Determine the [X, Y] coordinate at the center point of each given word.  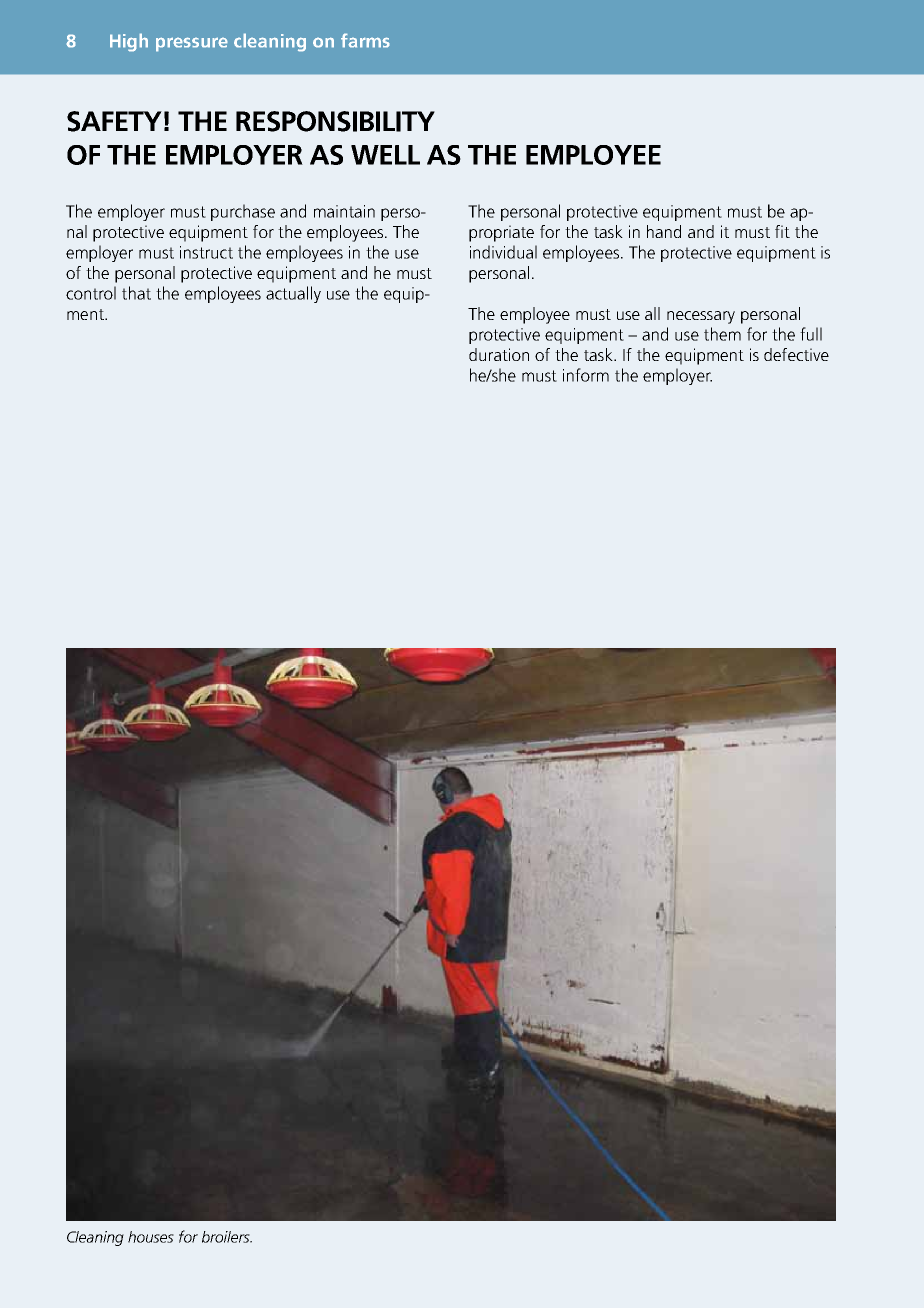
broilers [227, 1237]
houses [151, 1237]
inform [586, 375]
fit [782, 231]
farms [365, 40]
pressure [192, 44]
